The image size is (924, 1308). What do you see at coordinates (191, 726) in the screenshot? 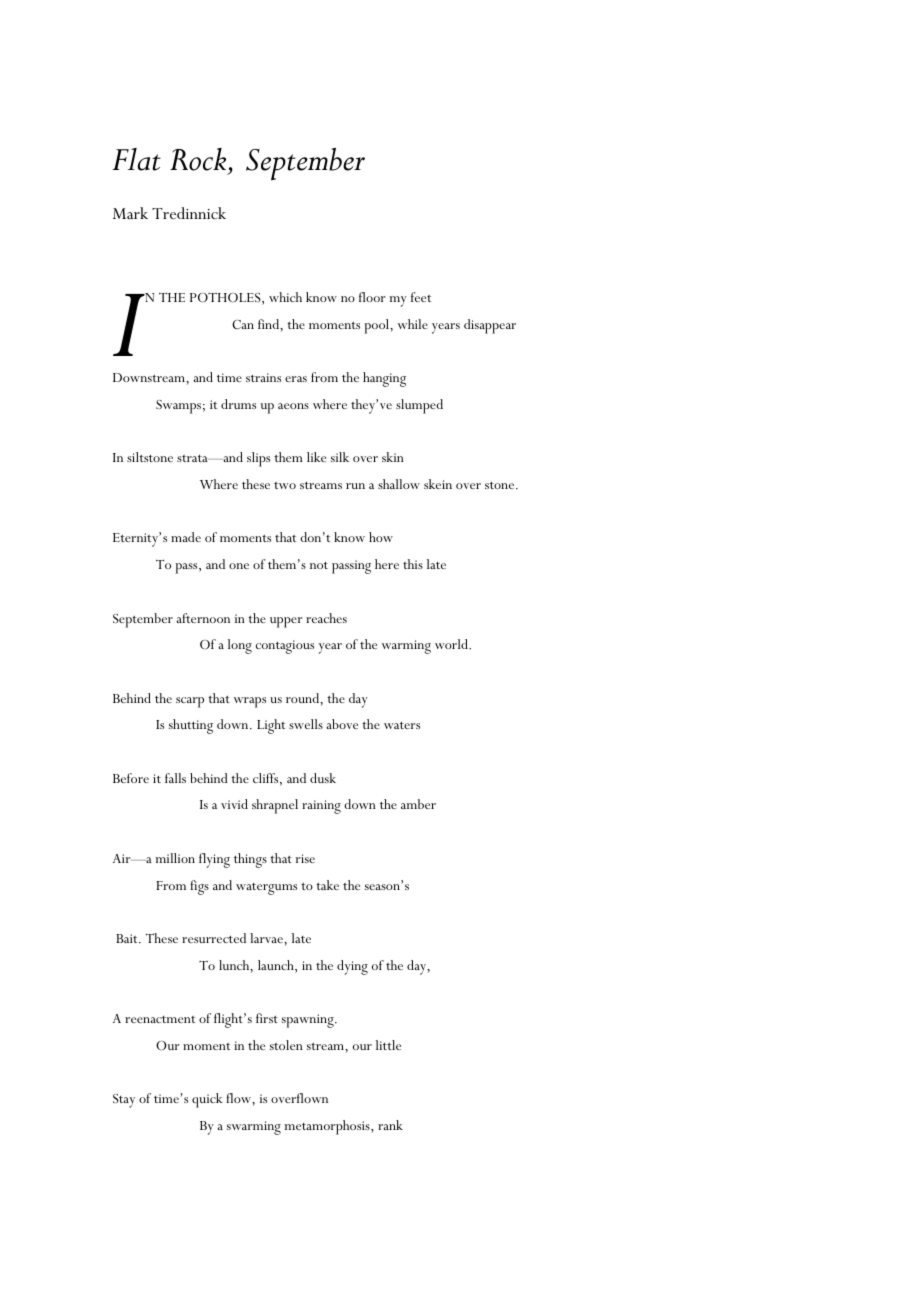
I see `shutting` at bounding box center [191, 726].
